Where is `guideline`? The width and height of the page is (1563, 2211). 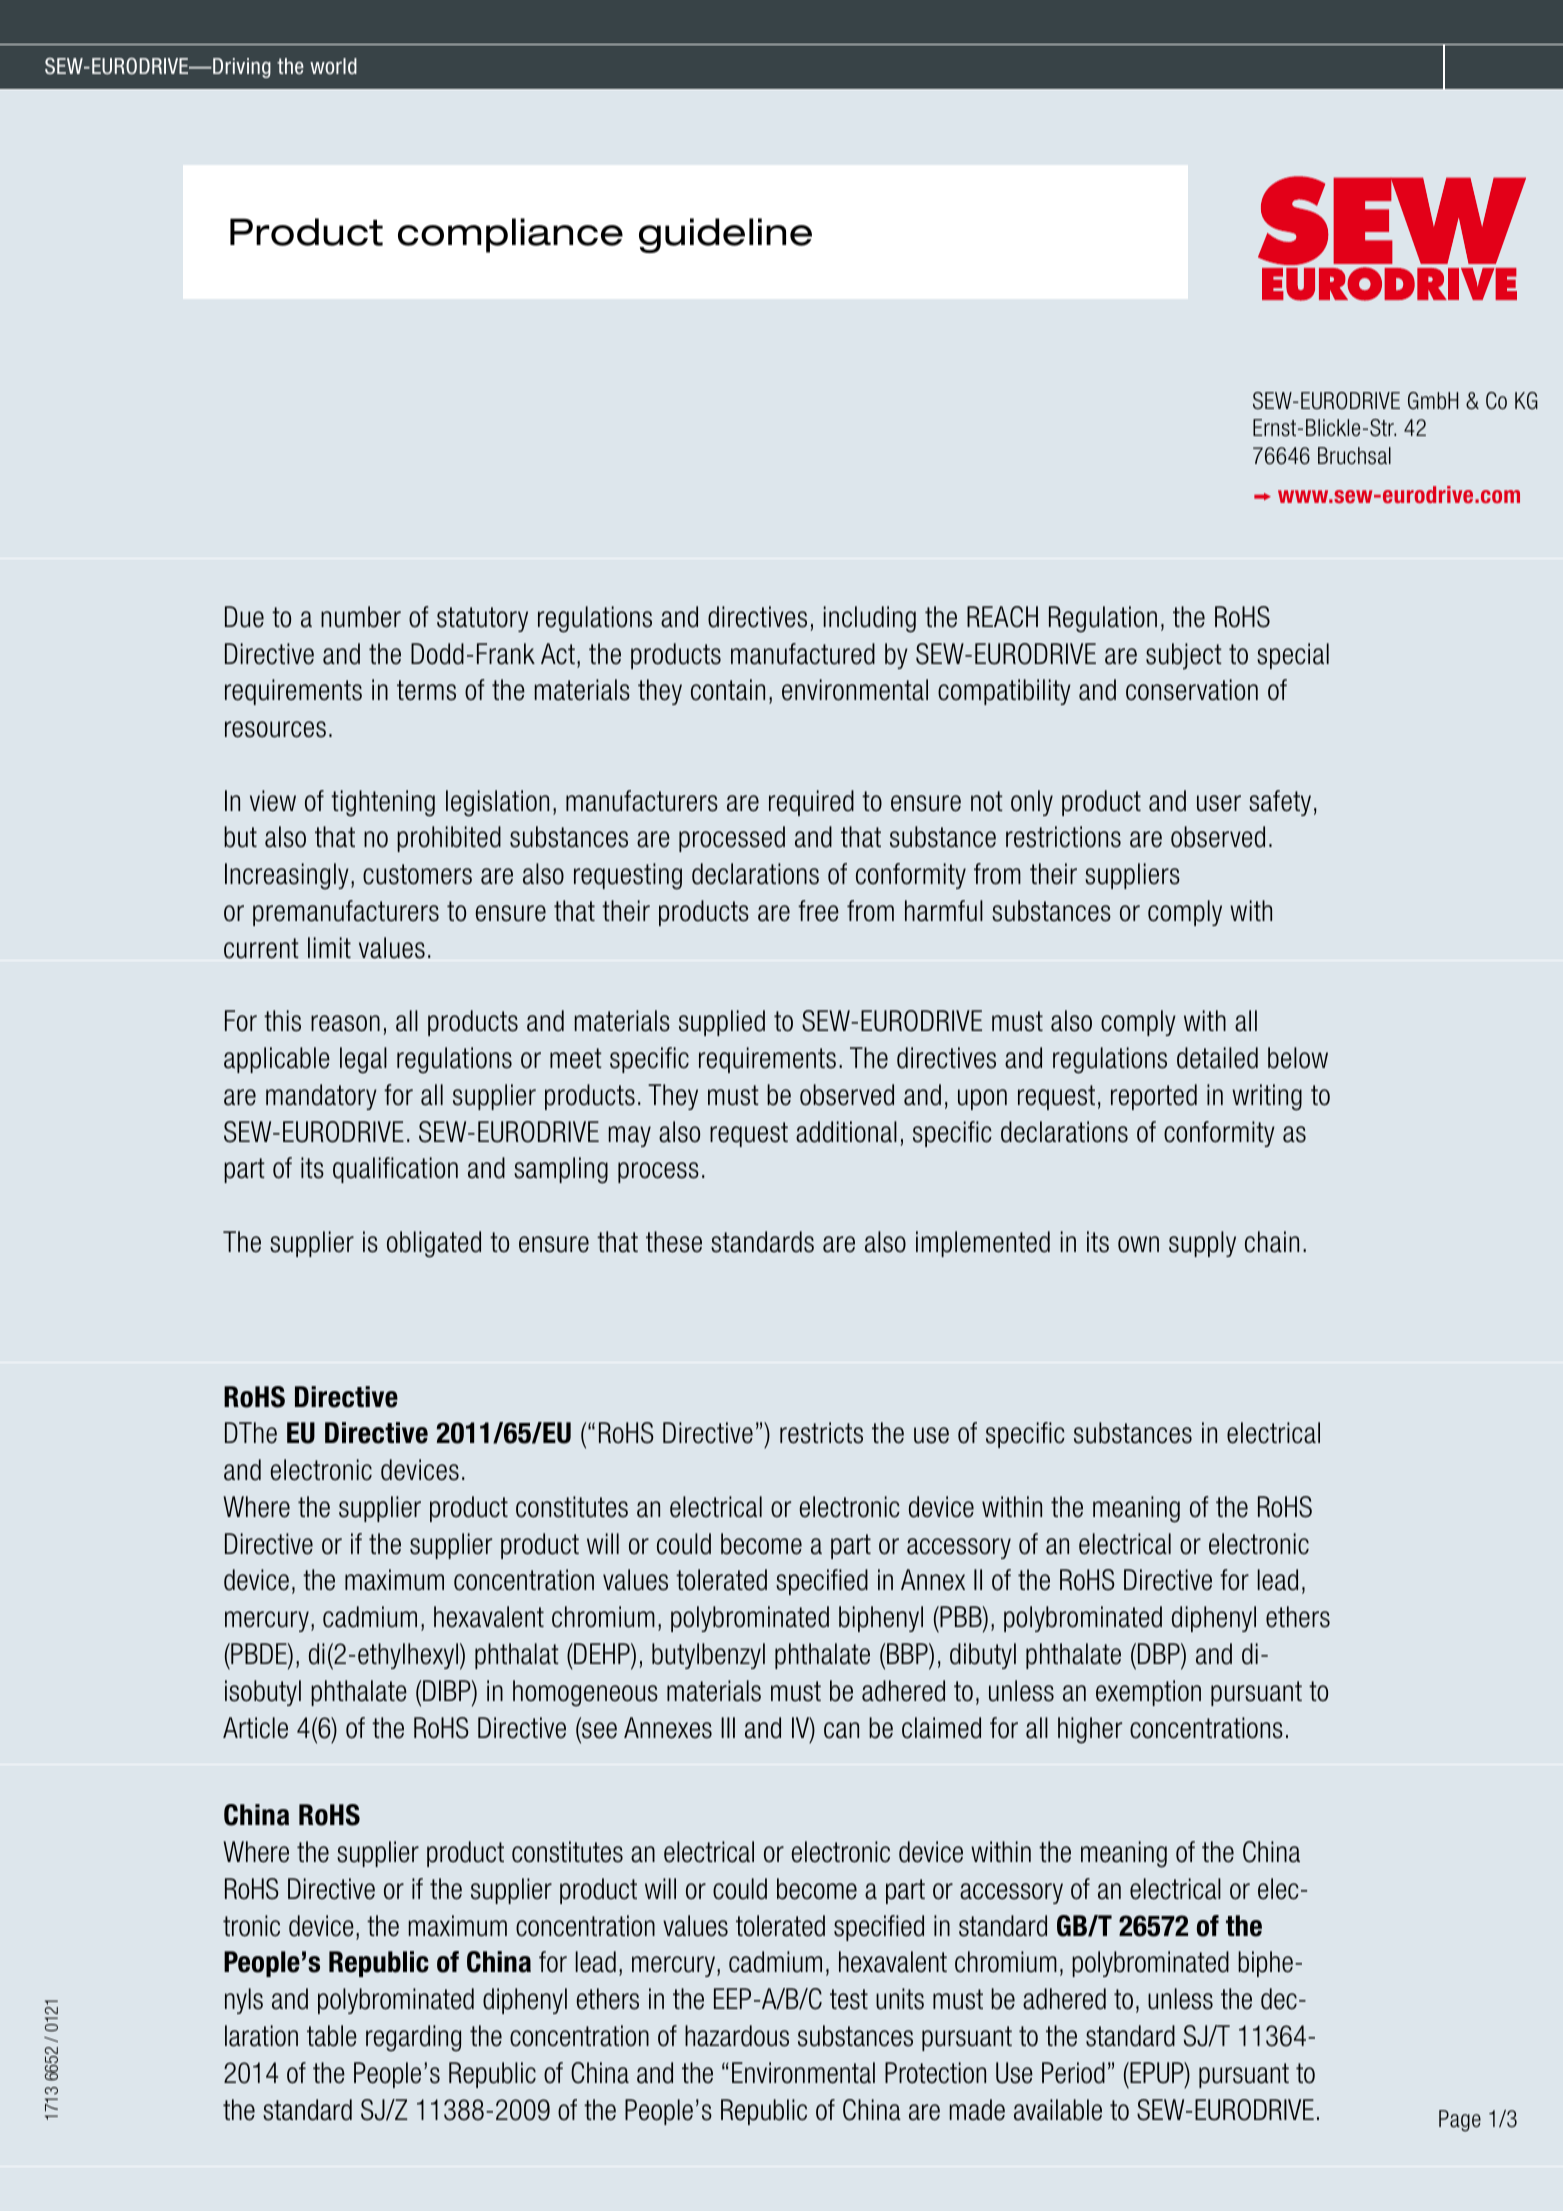 guideline is located at coordinates (725, 235).
